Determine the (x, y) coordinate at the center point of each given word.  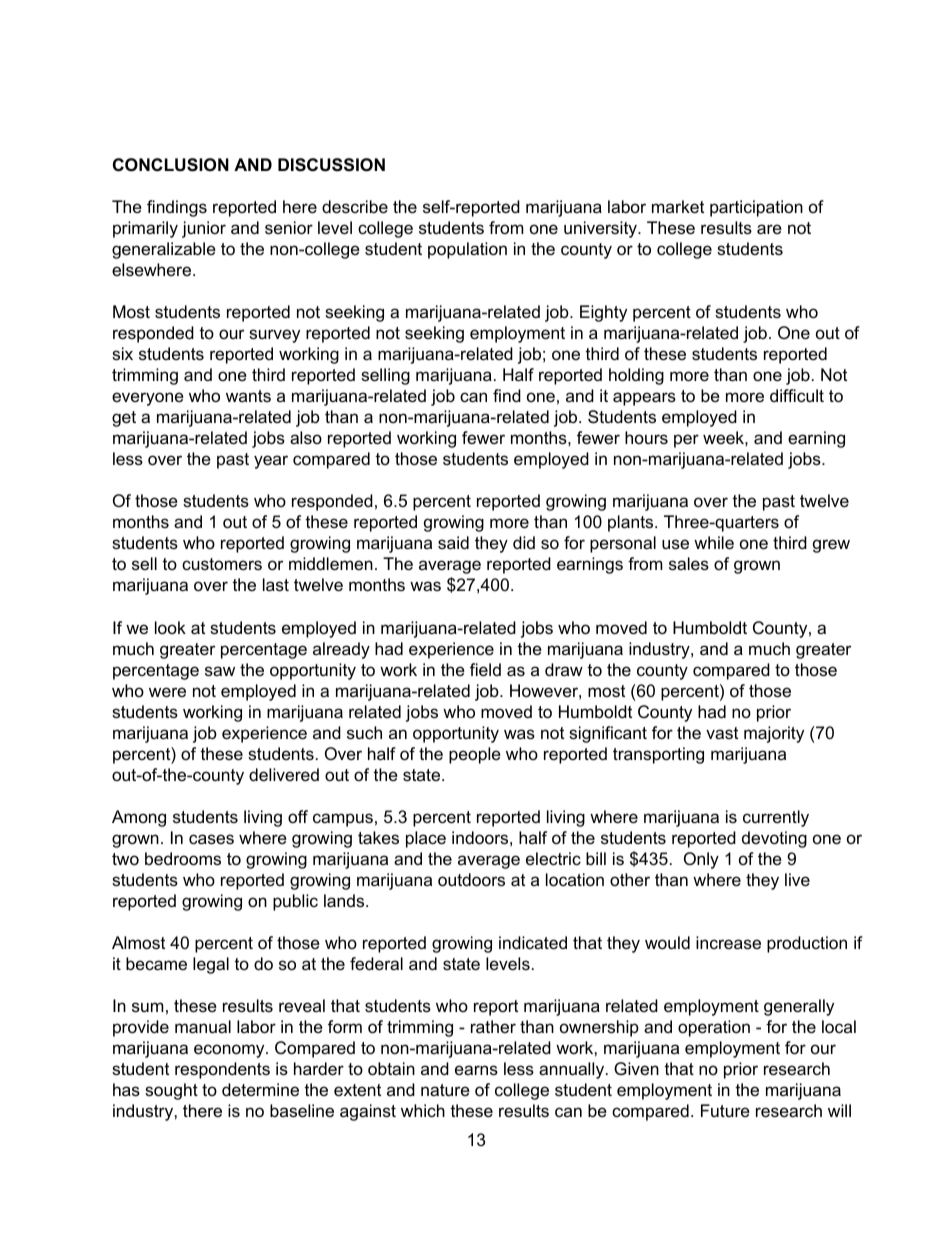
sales (689, 564)
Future (725, 1110)
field (485, 670)
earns (476, 1070)
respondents (222, 1070)
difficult (797, 395)
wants (248, 396)
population (467, 250)
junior (204, 229)
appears (644, 399)
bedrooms (183, 859)
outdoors (471, 880)
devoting (774, 839)
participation (756, 208)
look (170, 627)
